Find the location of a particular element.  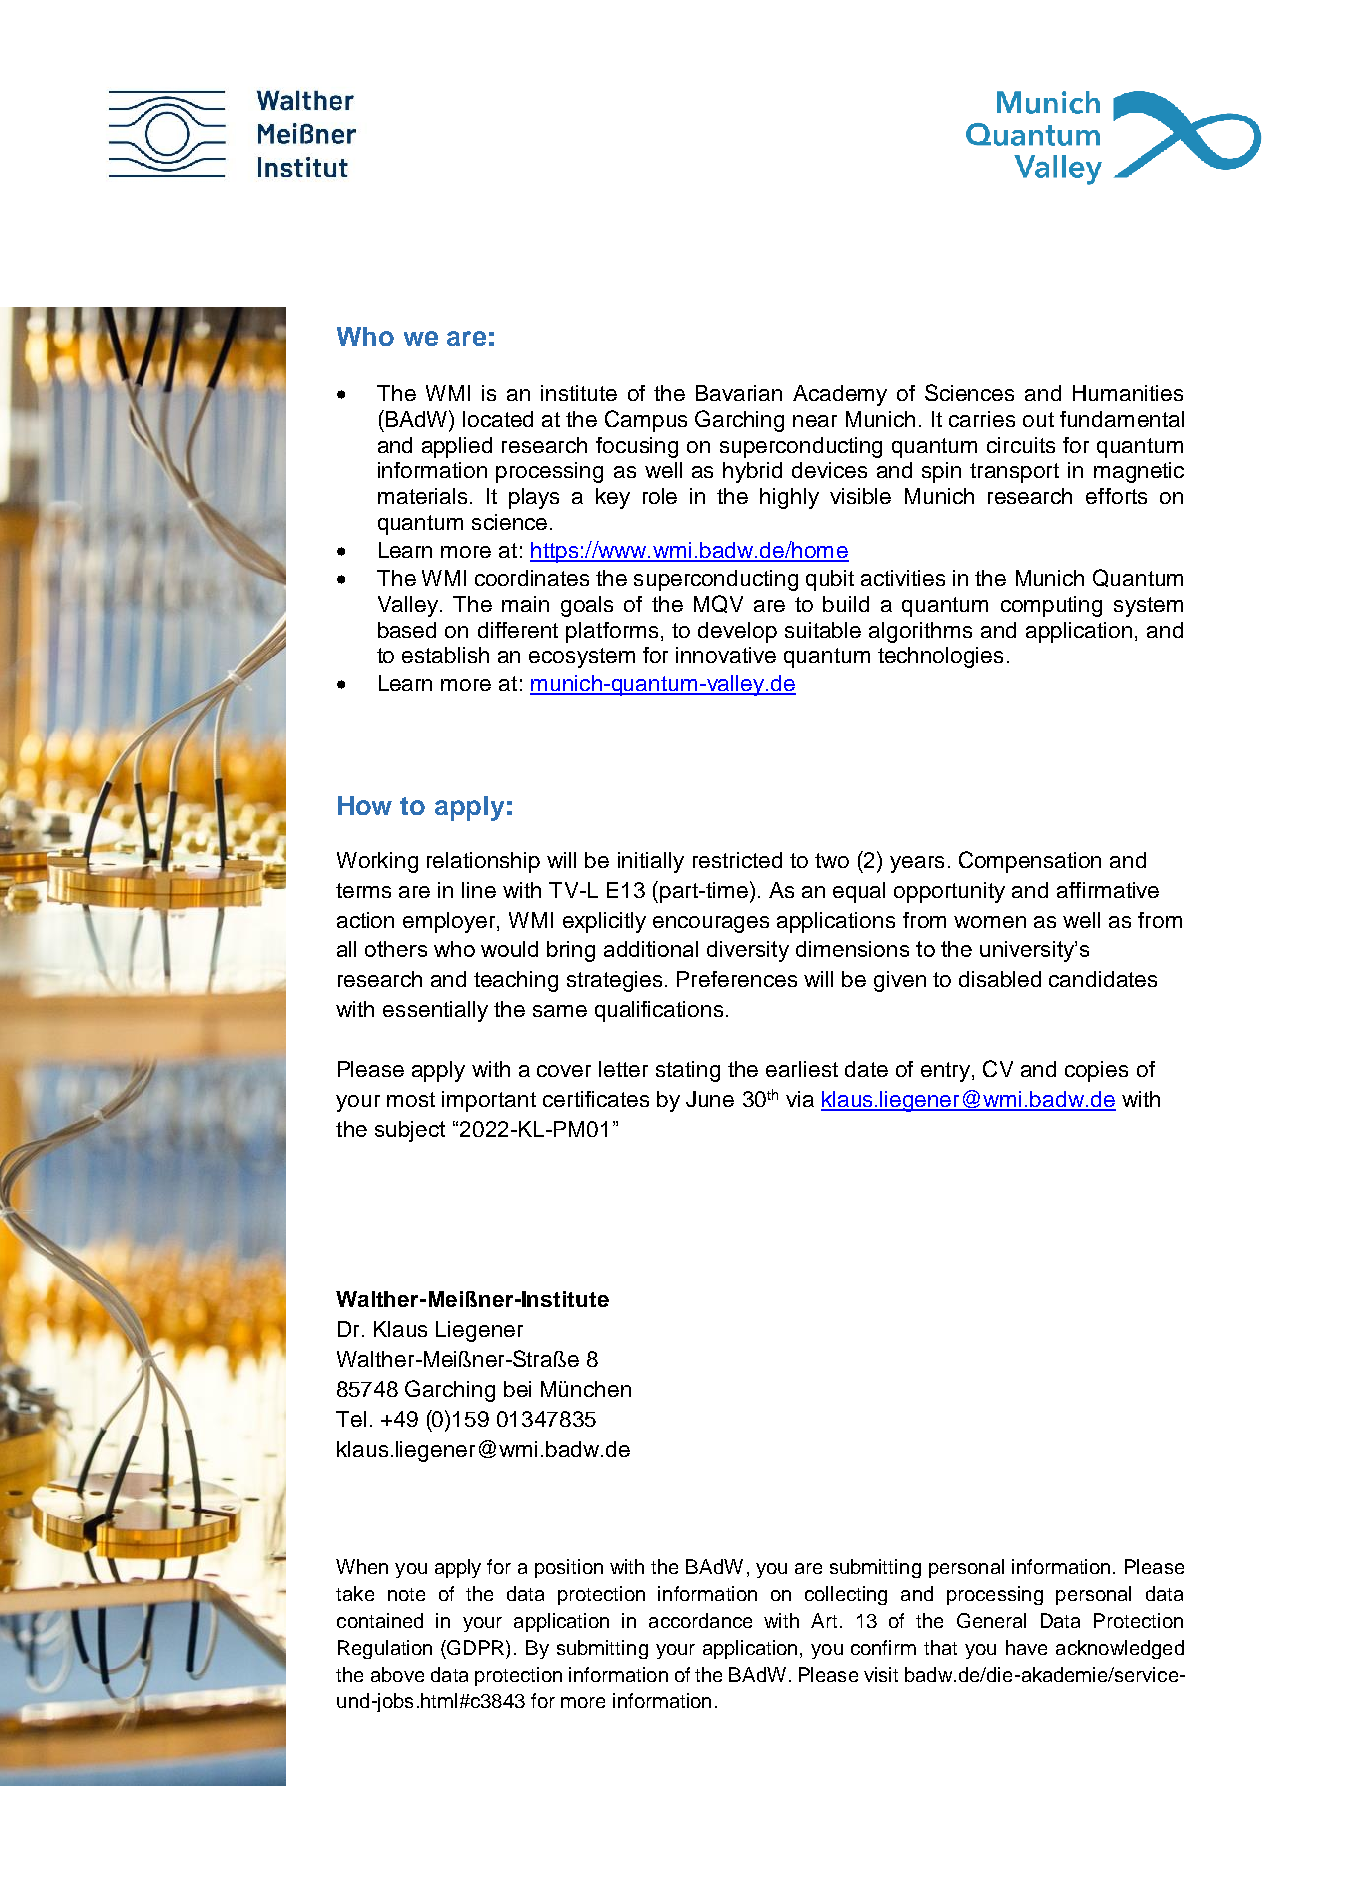

Preferences is located at coordinates (737, 979).
